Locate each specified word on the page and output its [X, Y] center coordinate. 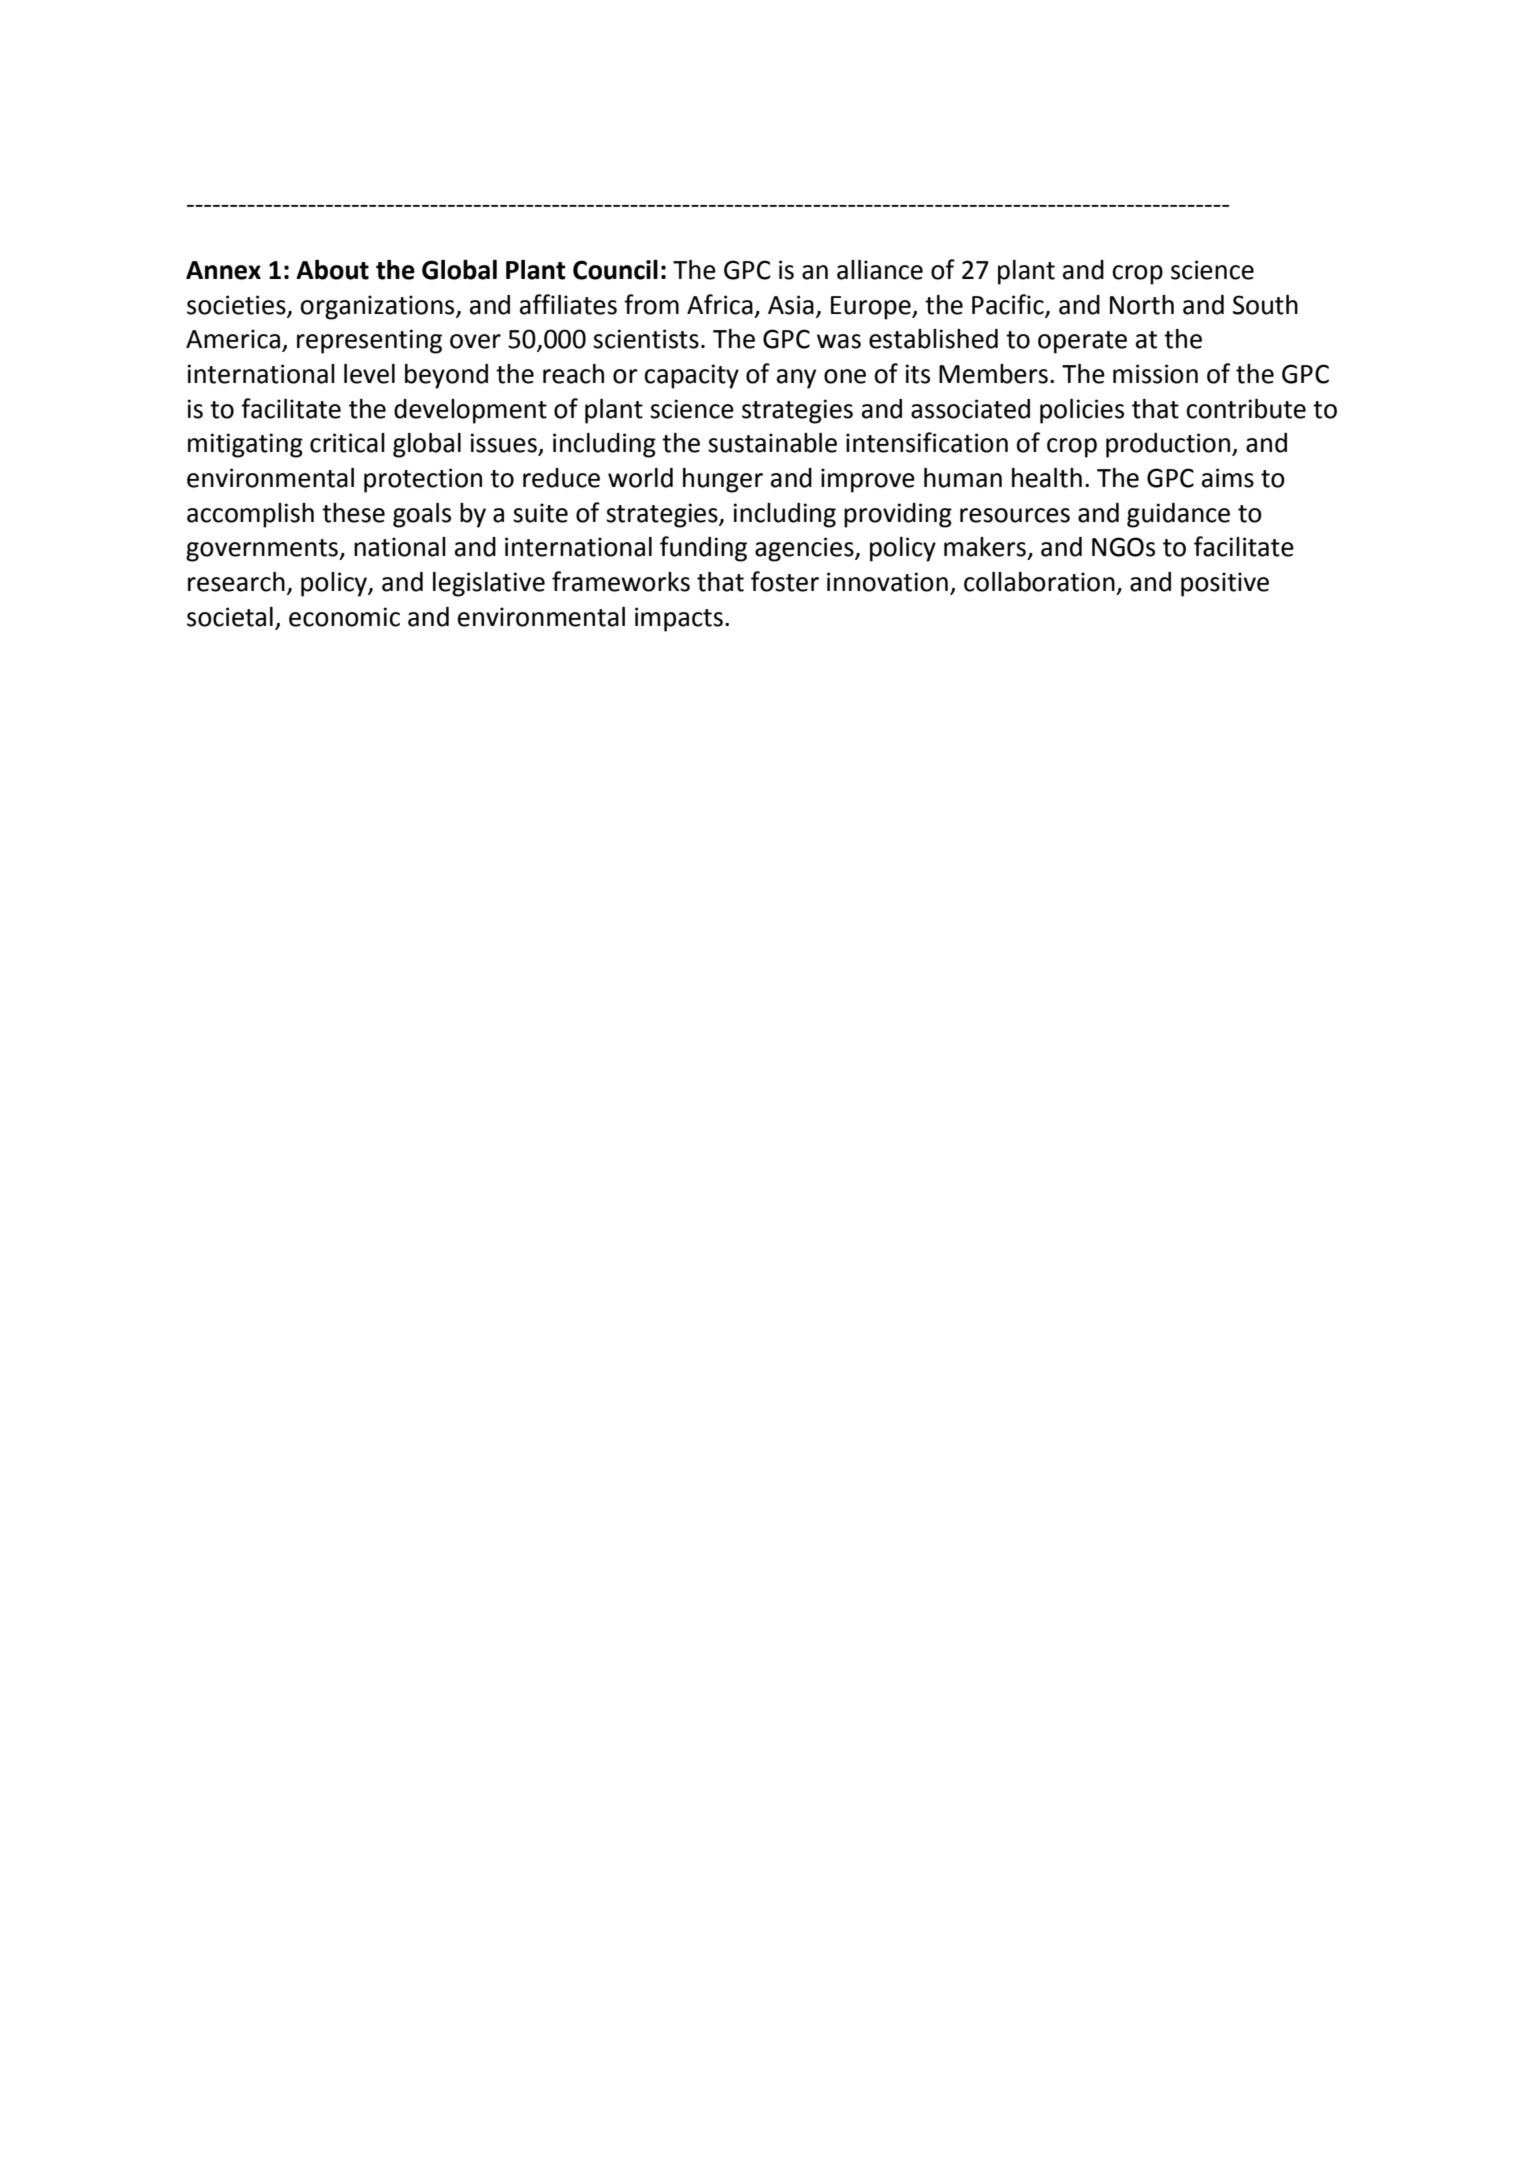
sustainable [772, 443]
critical [347, 443]
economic [344, 617]
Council [615, 270]
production [1168, 445]
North [1142, 305]
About [332, 270]
